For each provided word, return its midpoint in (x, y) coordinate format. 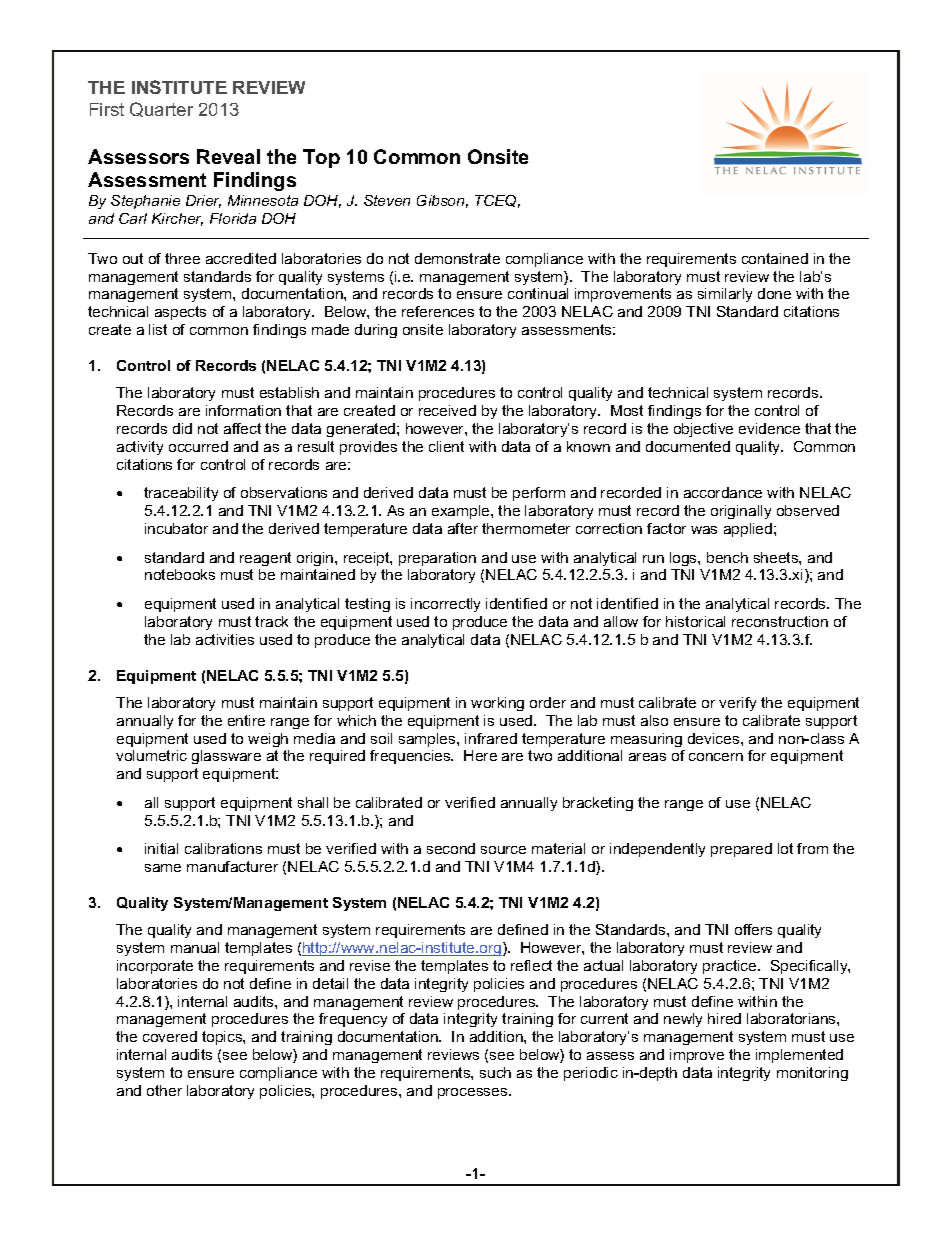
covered (170, 1036)
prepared (741, 850)
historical (695, 621)
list (158, 329)
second (451, 848)
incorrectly (445, 605)
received (447, 410)
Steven (387, 200)
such (495, 1072)
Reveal (228, 156)
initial (161, 848)
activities (225, 639)
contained (775, 258)
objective (703, 430)
